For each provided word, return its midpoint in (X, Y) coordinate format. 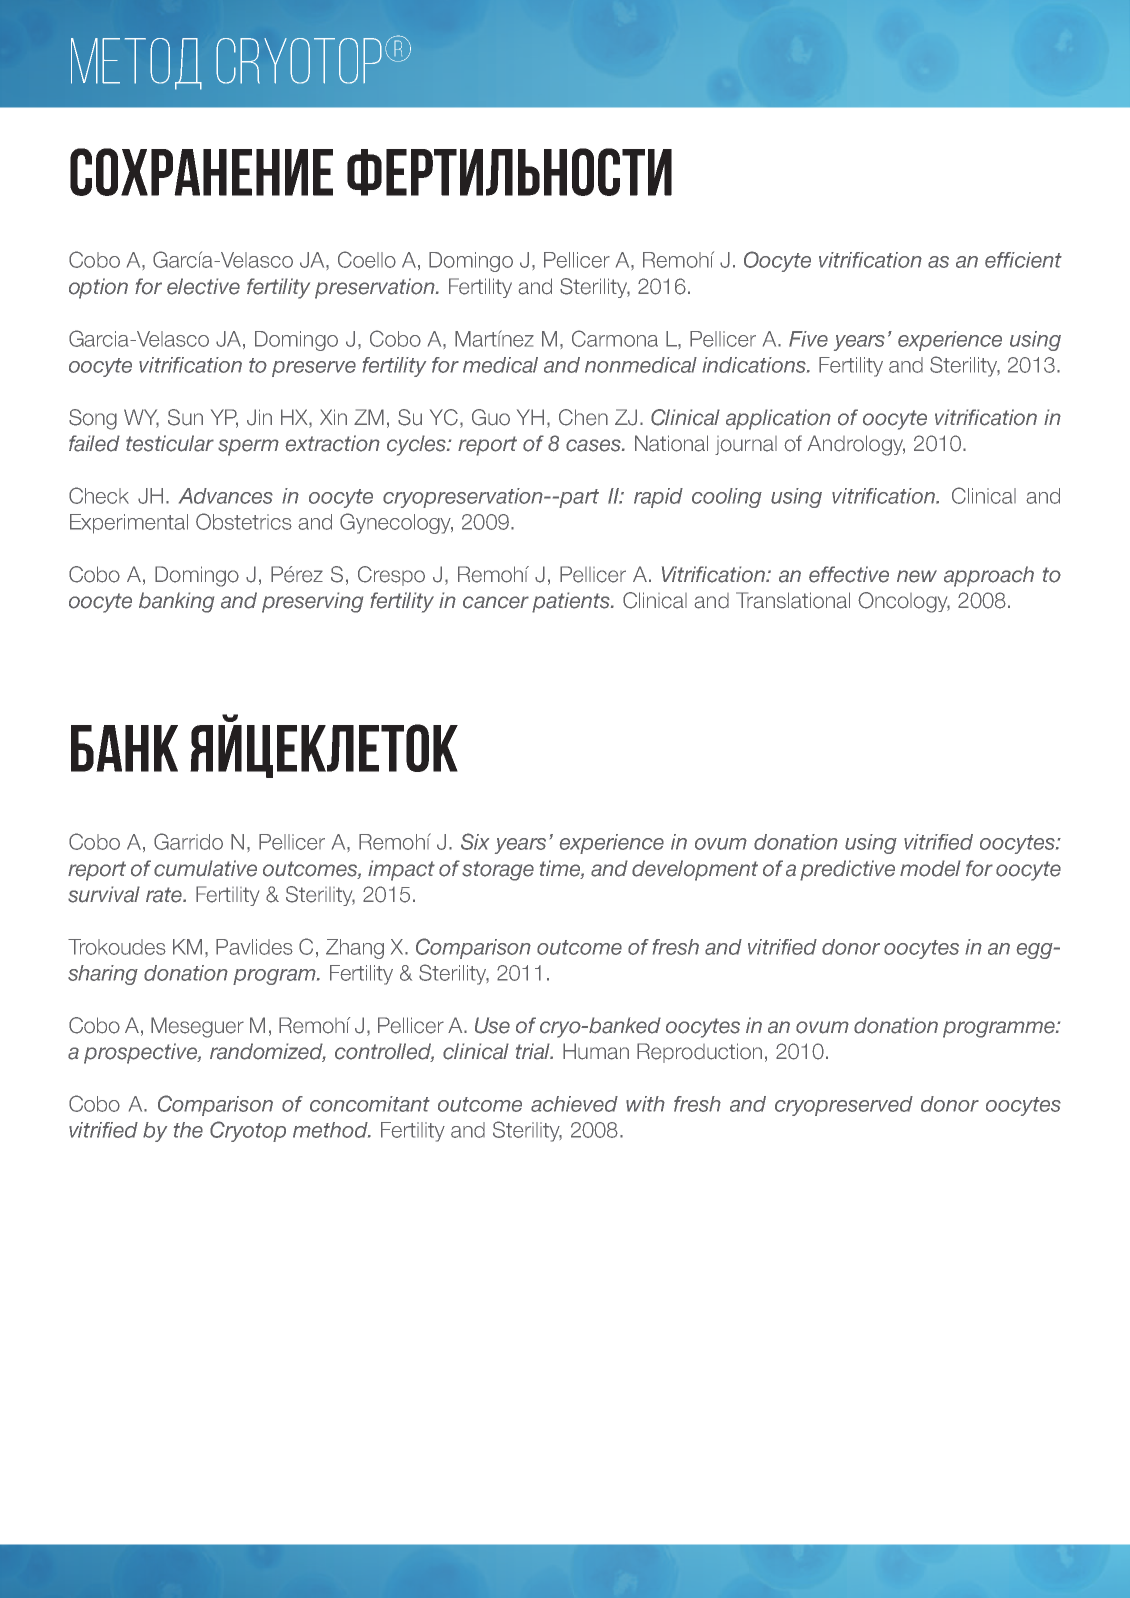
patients (572, 602)
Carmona (615, 338)
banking (176, 602)
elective (203, 286)
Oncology (904, 602)
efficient (1023, 260)
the (188, 1130)
